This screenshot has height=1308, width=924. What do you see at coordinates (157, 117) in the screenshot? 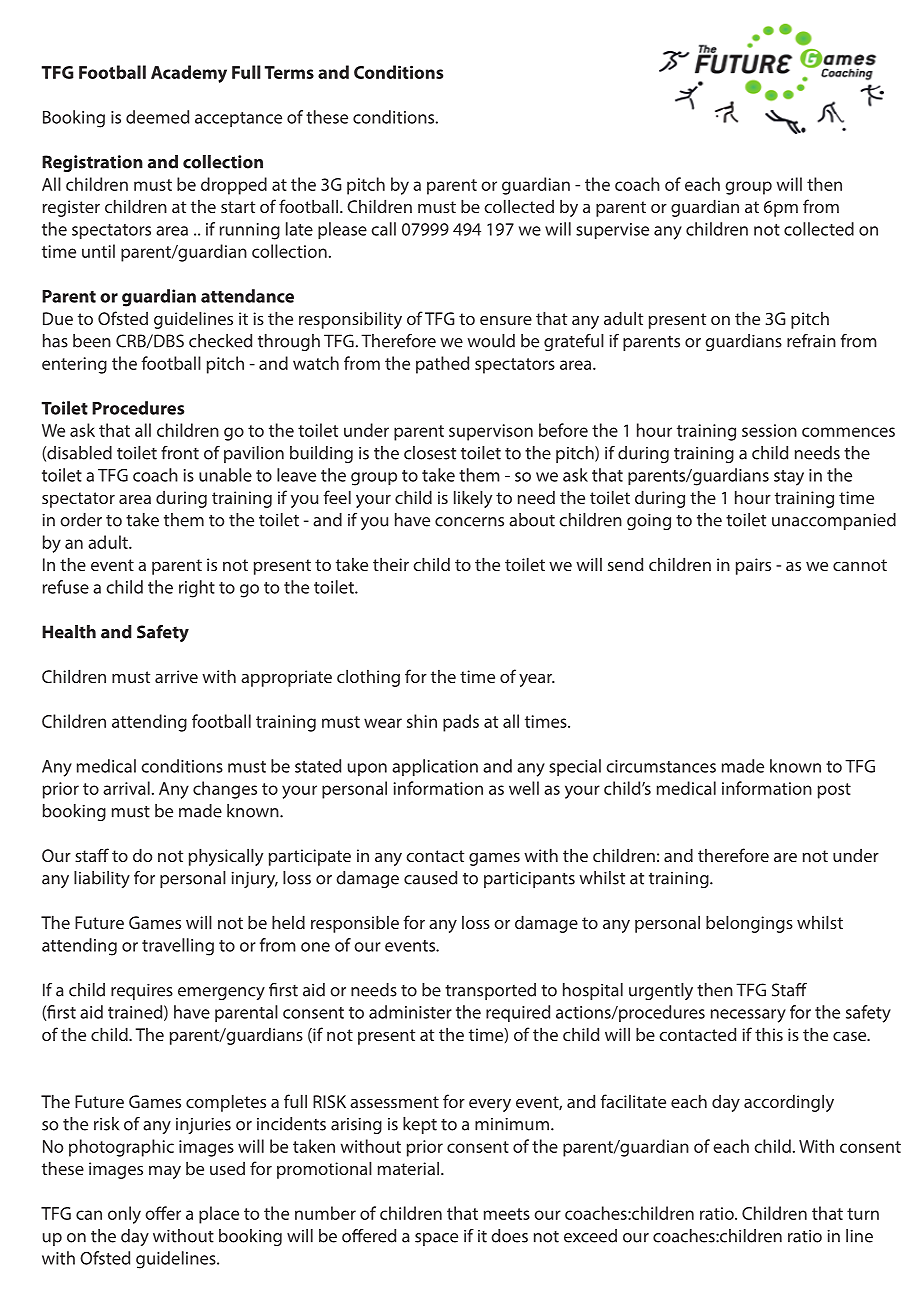
I see `deemed` at bounding box center [157, 117].
